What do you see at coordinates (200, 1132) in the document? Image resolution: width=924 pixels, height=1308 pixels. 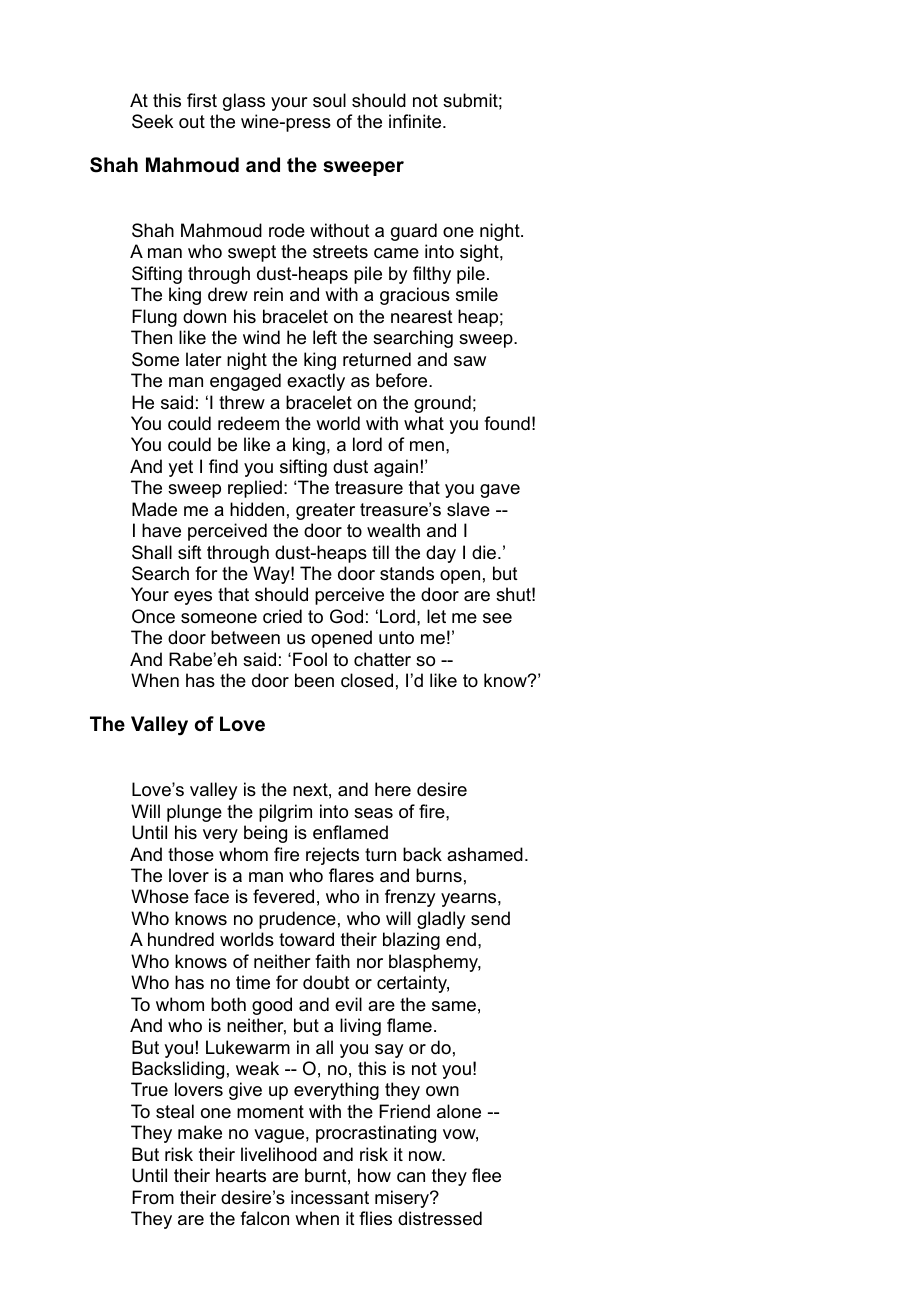 I see `make` at bounding box center [200, 1132].
